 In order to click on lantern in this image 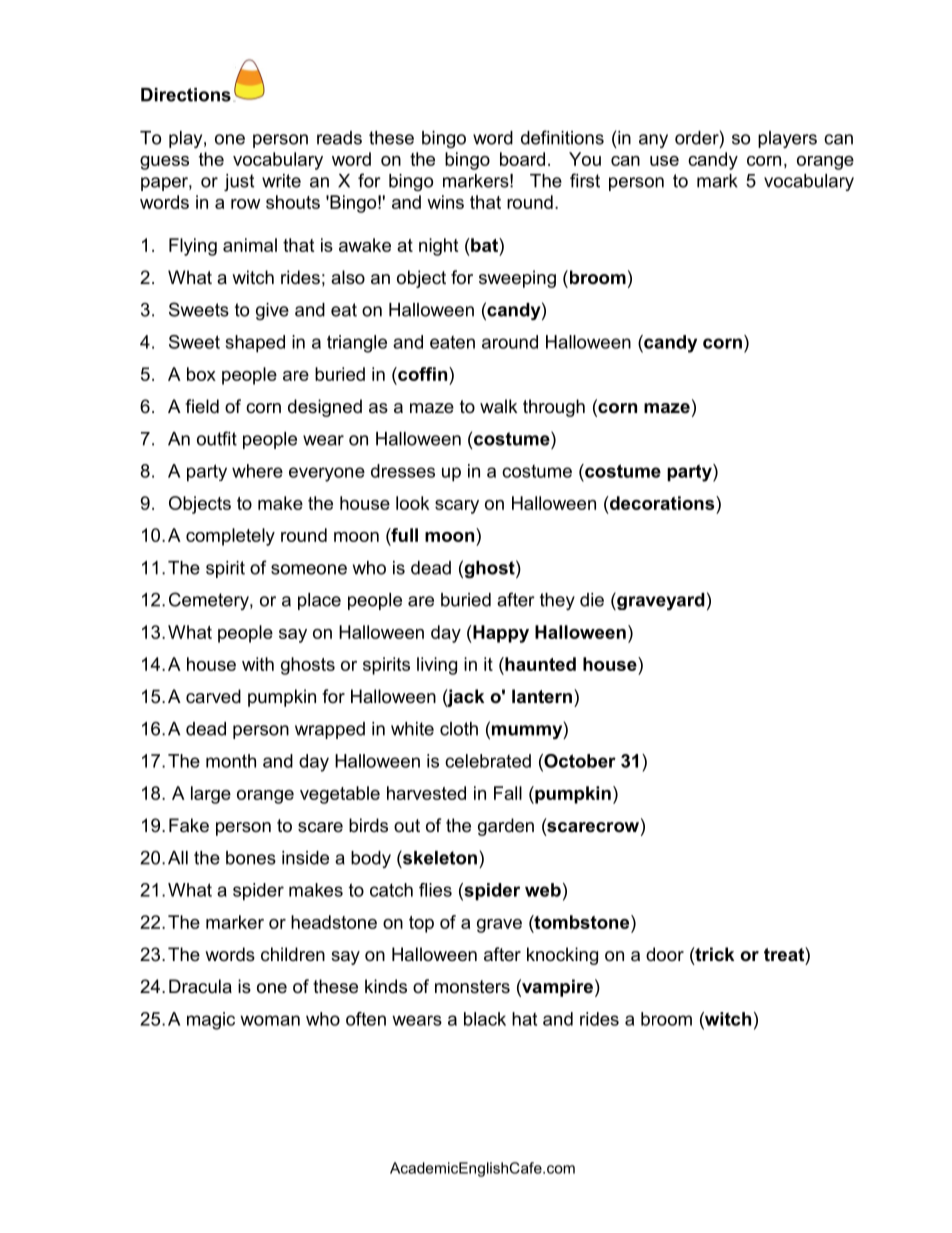, I will do `click(542, 696)`.
